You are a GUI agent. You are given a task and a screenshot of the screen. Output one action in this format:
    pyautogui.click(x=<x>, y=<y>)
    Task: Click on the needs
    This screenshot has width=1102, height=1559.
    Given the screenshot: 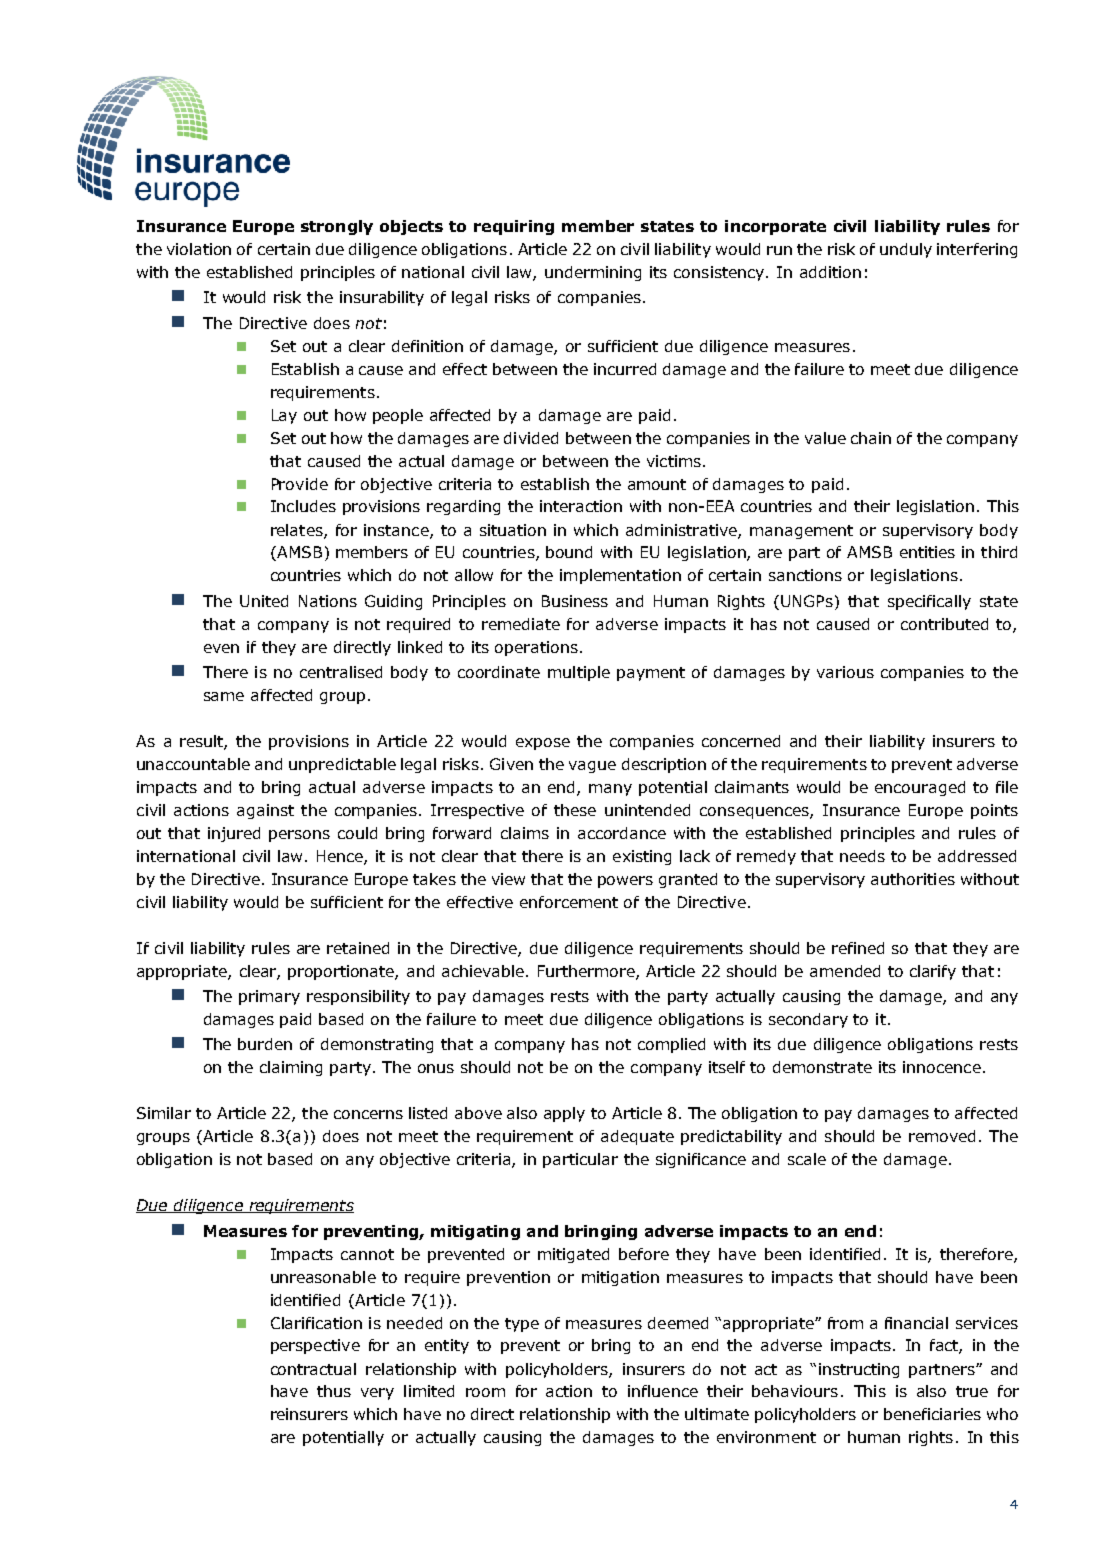 What is the action you would take?
    pyautogui.click(x=862, y=856)
